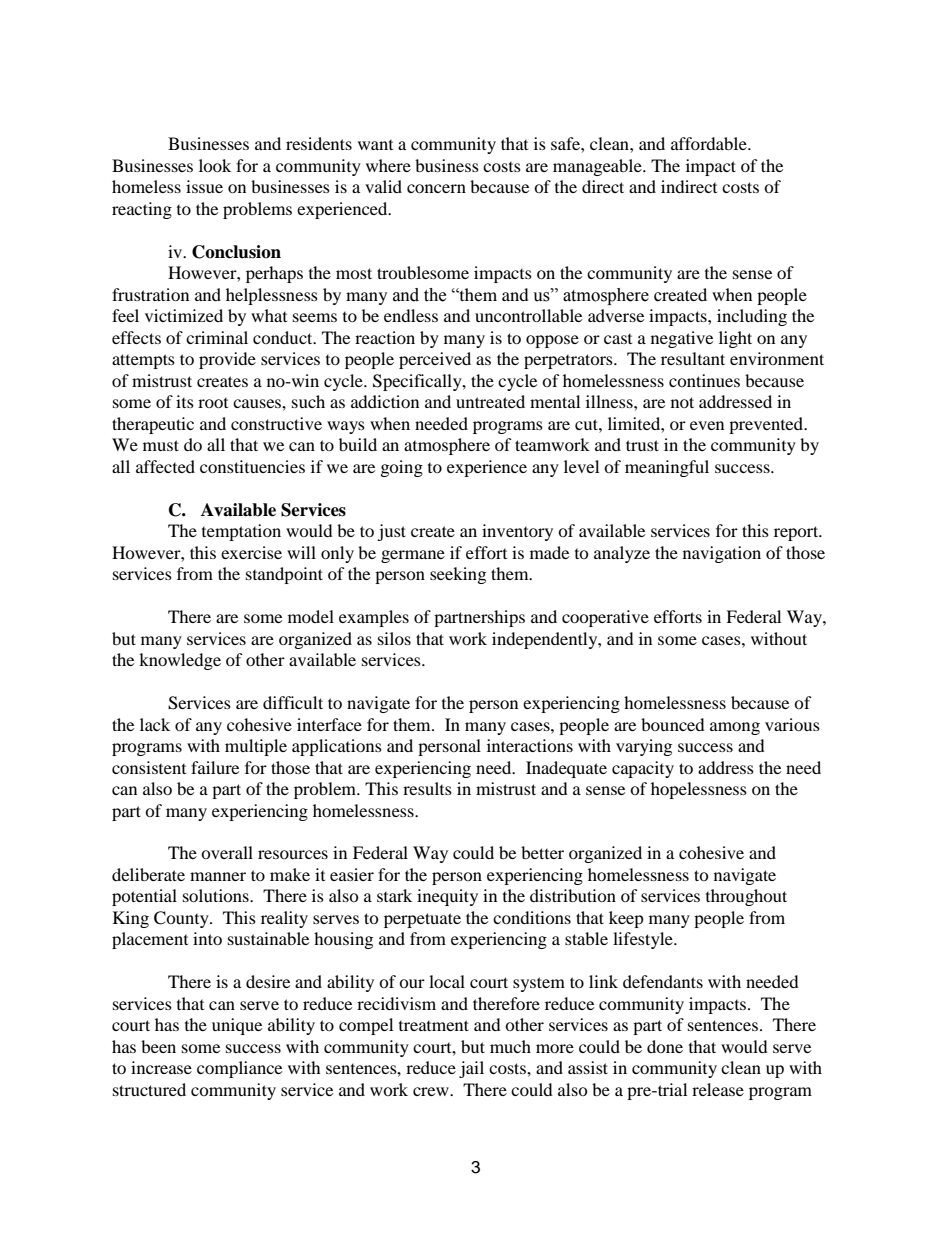  What do you see at coordinates (471, 1069) in the image?
I see `jail` at bounding box center [471, 1069].
